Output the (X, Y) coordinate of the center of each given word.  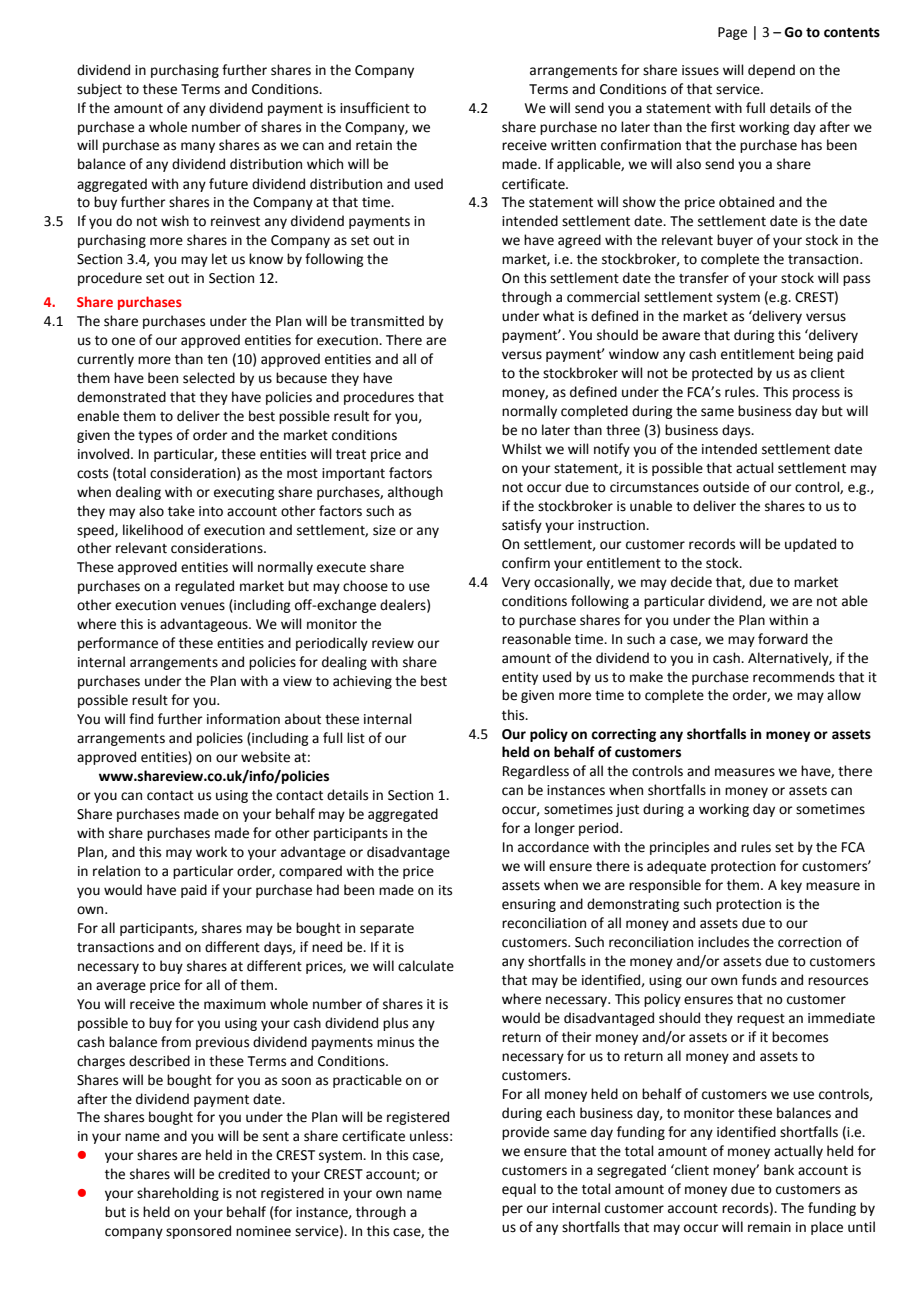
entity (520, 678)
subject (99, 90)
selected (209, 378)
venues (202, 606)
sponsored (198, 1232)
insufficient (375, 108)
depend (771, 71)
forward (783, 639)
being (816, 355)
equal (519, 1190)
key (791, 886)
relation (116, 871)
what (558, 316)
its (445, 890)
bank (779, 1170)
